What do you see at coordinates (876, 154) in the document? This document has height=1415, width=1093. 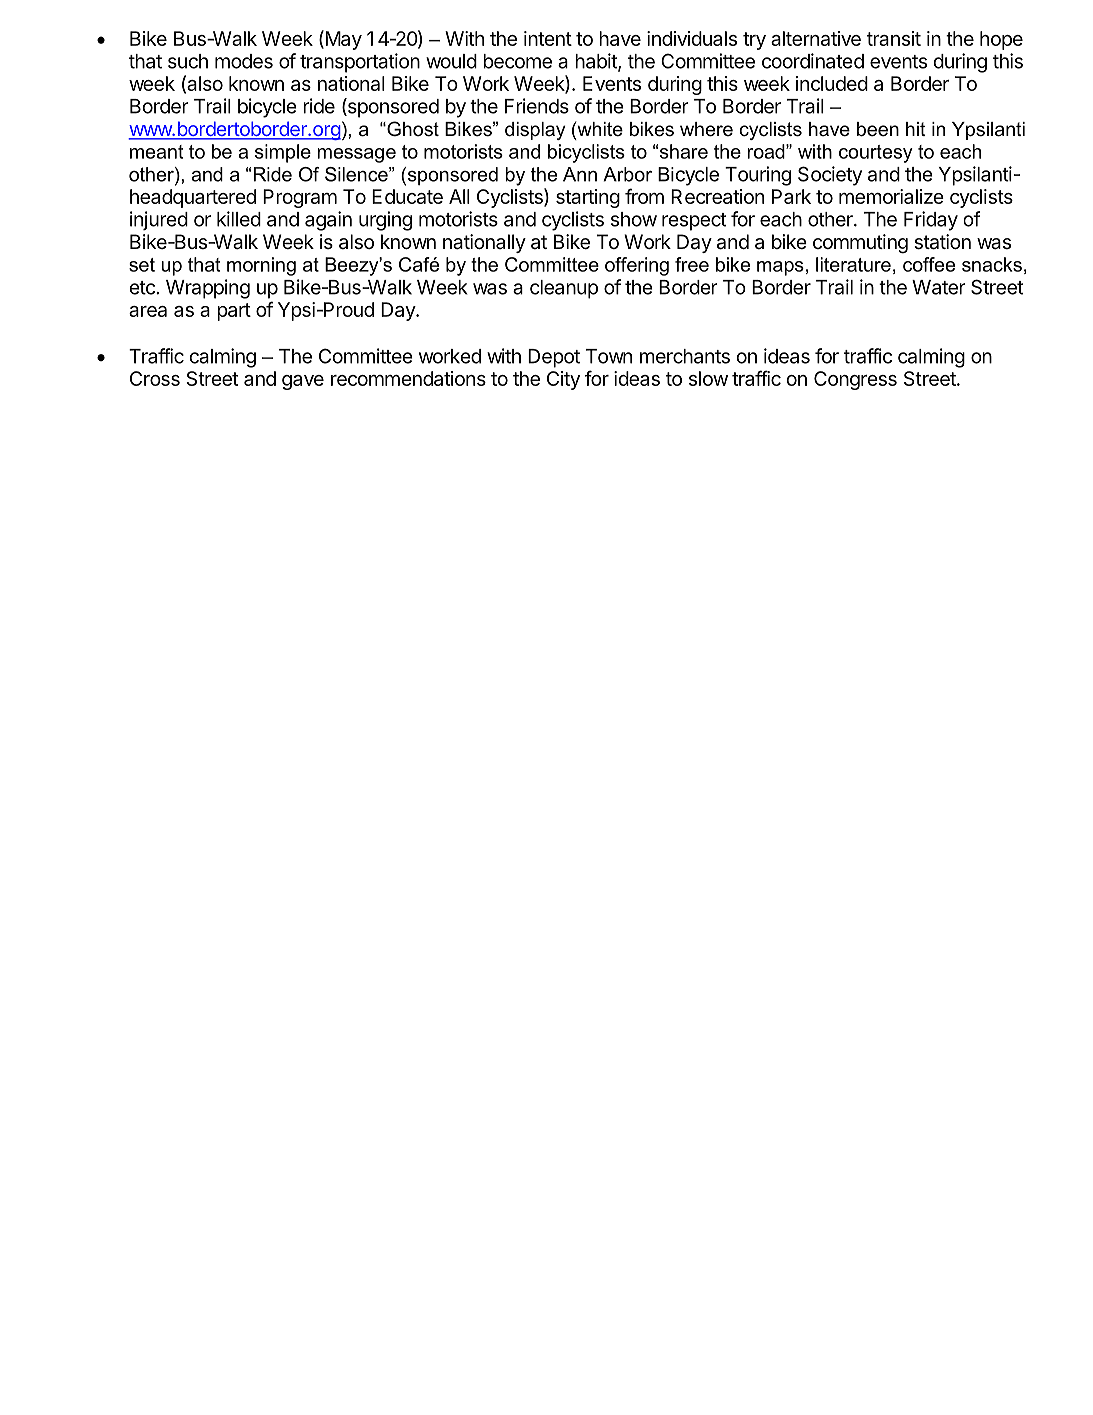 I see `courtesy` at bounding box center [876, 154].
